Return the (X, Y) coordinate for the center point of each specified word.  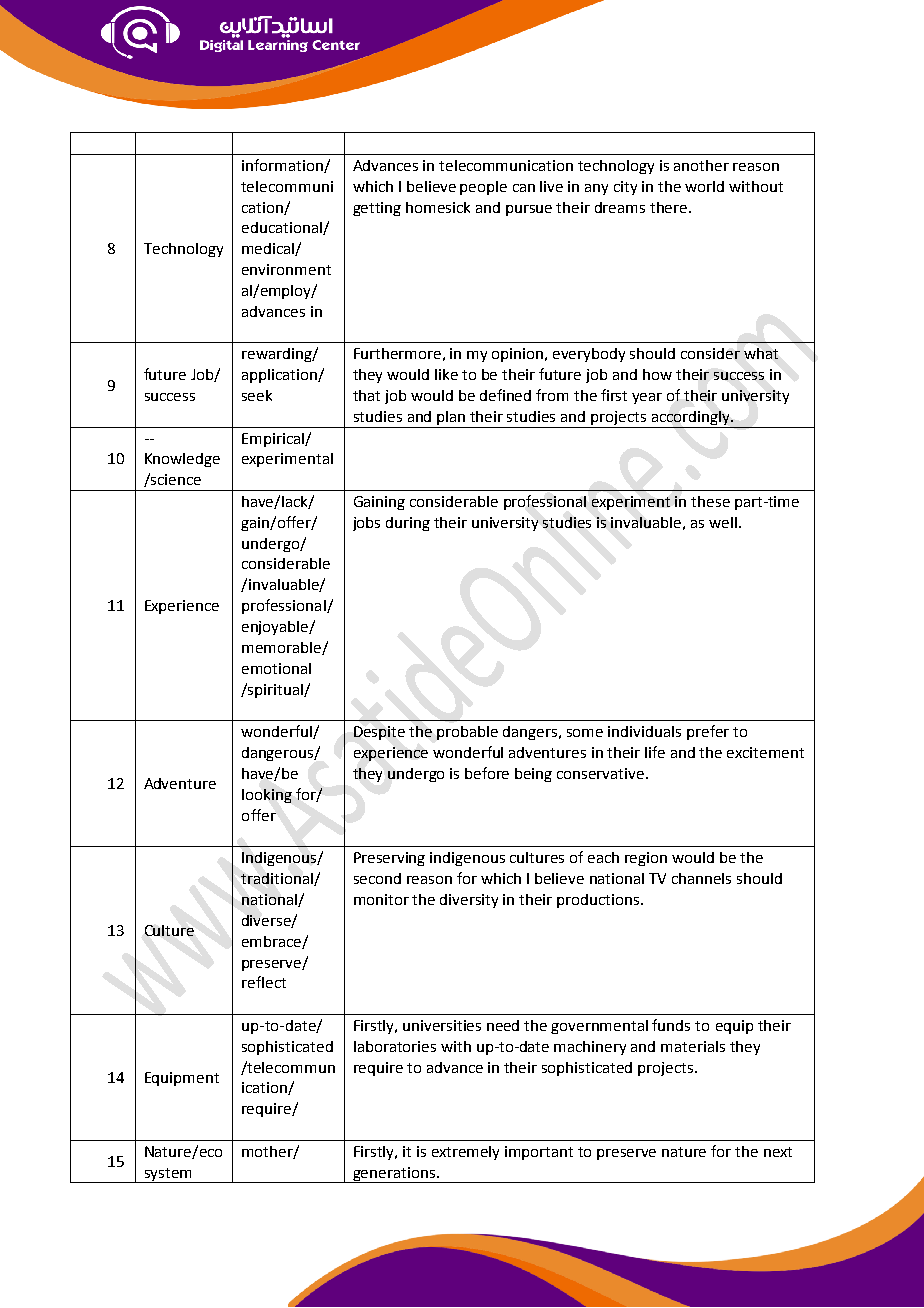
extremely (465, 1153)
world (704, 186)
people (483, 188)
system (168, 1175)
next (778, 1152)
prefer (708, 732)
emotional (276, 668)
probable (467, 733)
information (283, 166)
